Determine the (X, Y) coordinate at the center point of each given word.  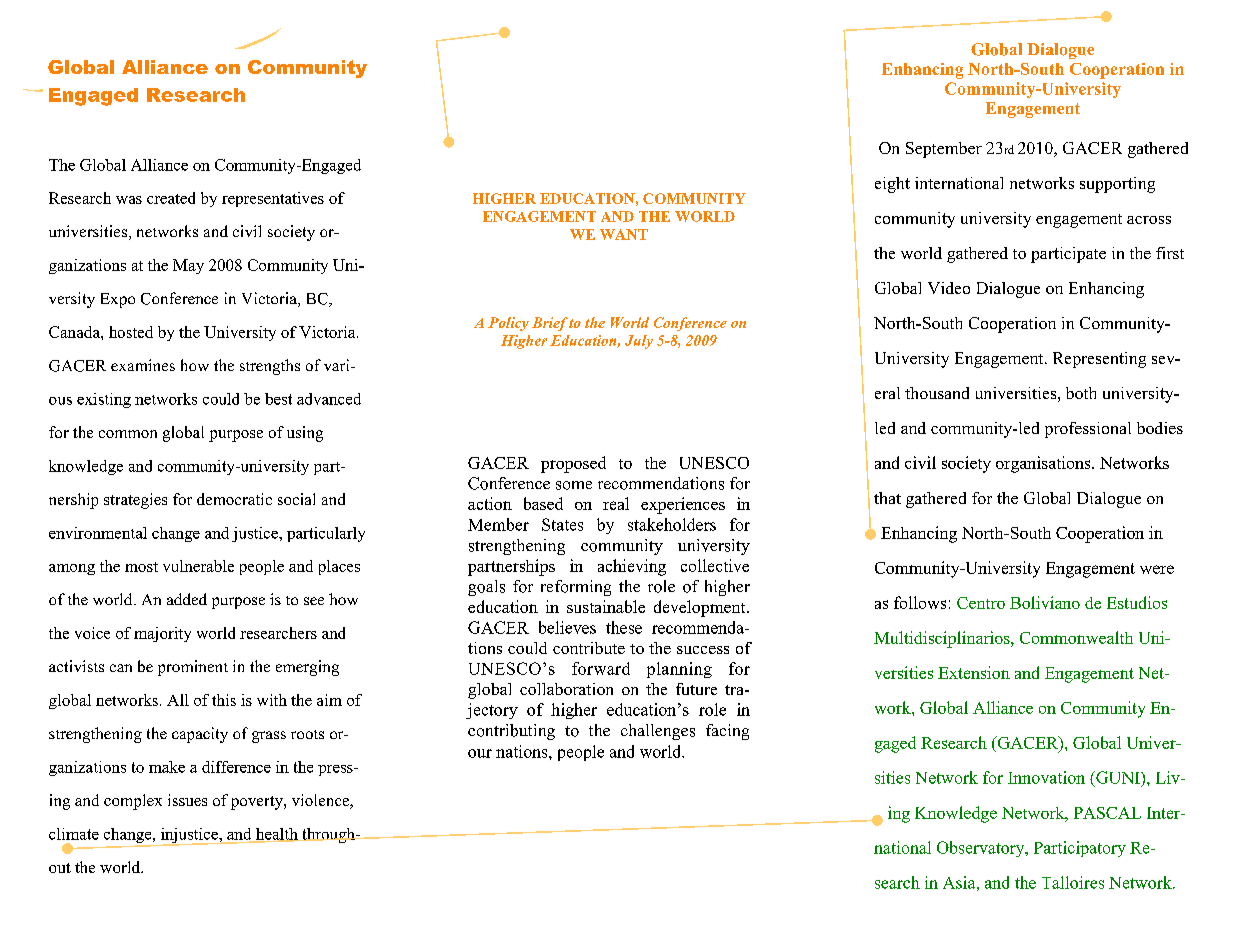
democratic (234, 499)
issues (187, 800)
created (171, 198)
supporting (1117, 185)
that (887, 498)
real (616, 503)
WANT (624, 234)
